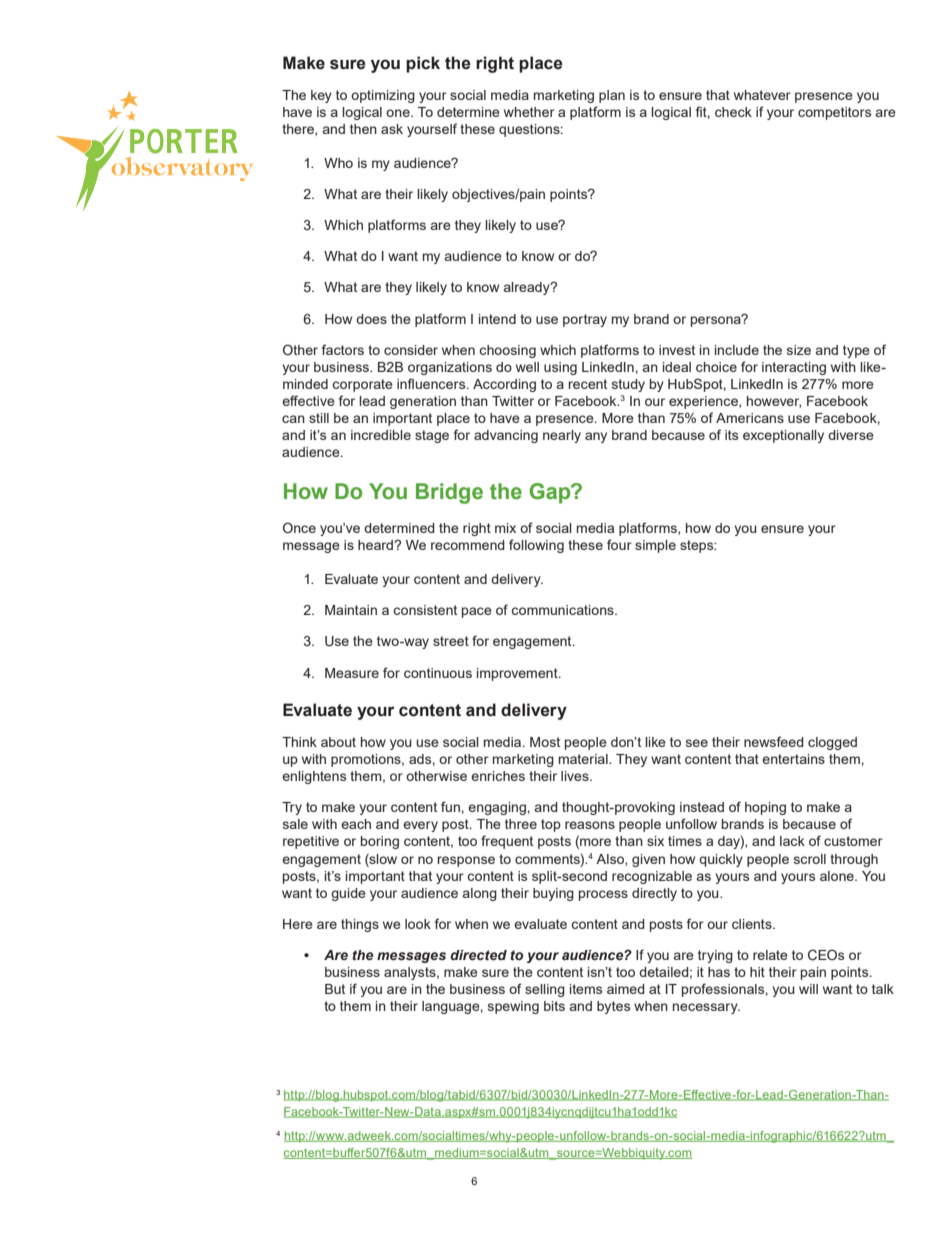 This screenshot has width=952, height=1233. Describe the element at coordinates (383, 96) in the screenshot. I see `optimizing` at that location.
